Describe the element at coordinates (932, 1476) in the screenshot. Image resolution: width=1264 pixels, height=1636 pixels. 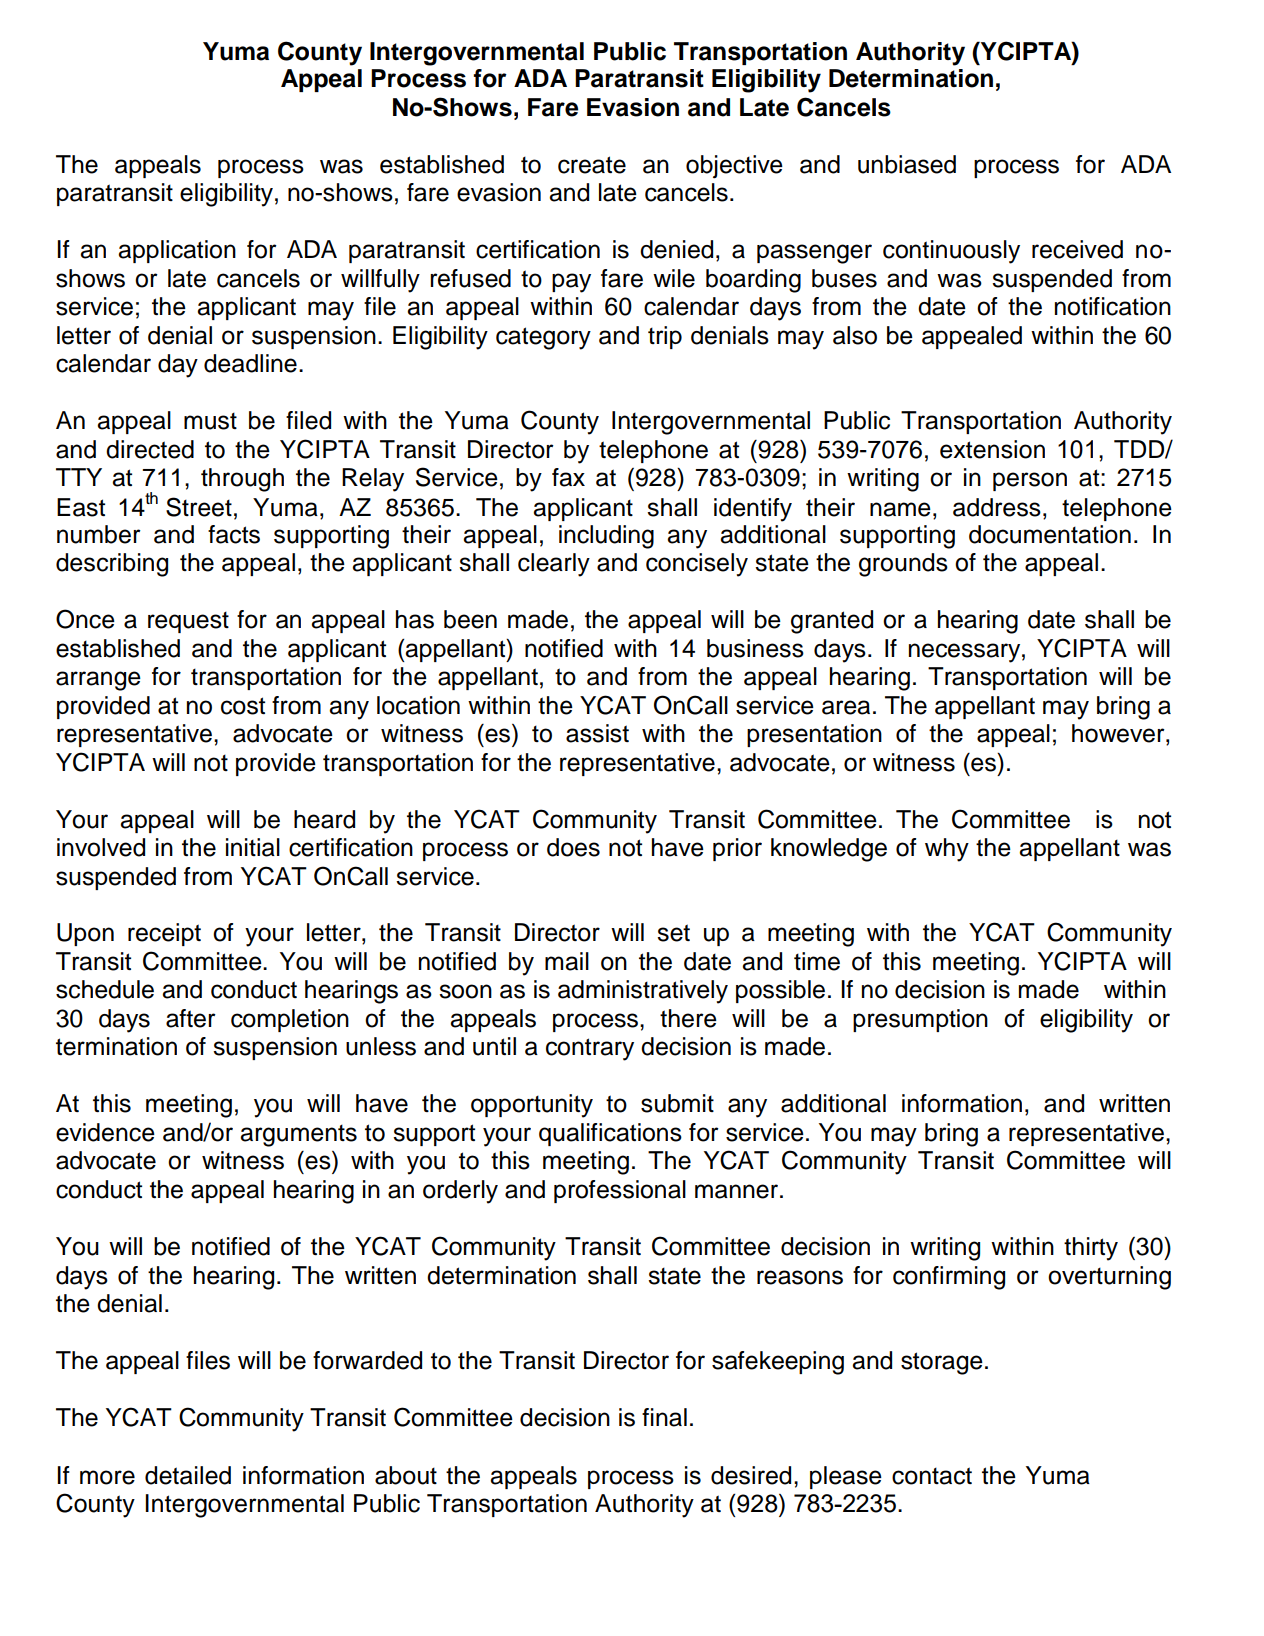
I see `contact` at that location.
